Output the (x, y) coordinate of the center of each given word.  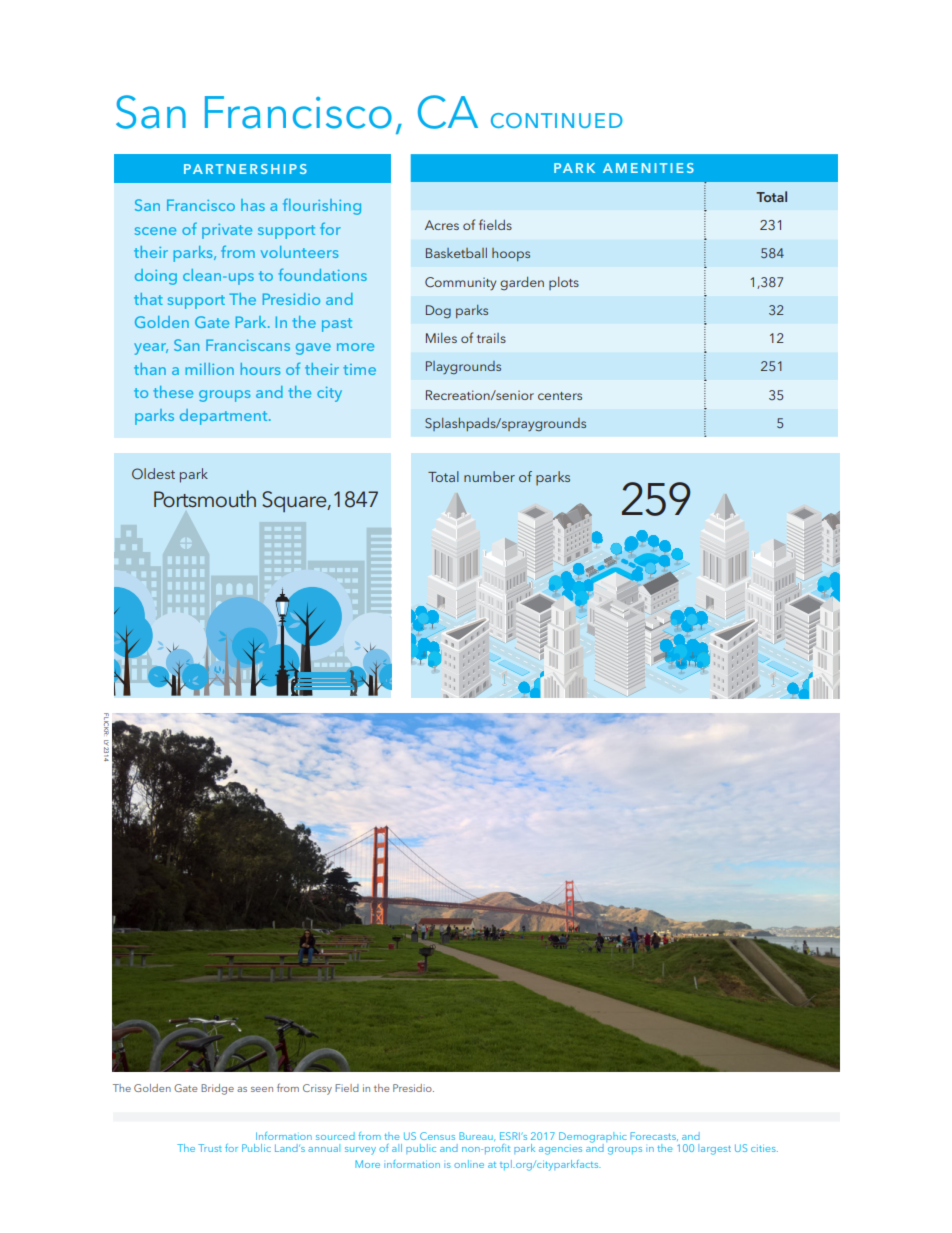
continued (557, 120)
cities (764, 1149)
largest (714, 1149)
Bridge (217, 1089)
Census (437, 1136)
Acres (442, 225)
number (489, 476)
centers (560, 396)
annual (324, 1148)
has (253, 205)
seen (262, 1089)
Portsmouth (205, 499)
